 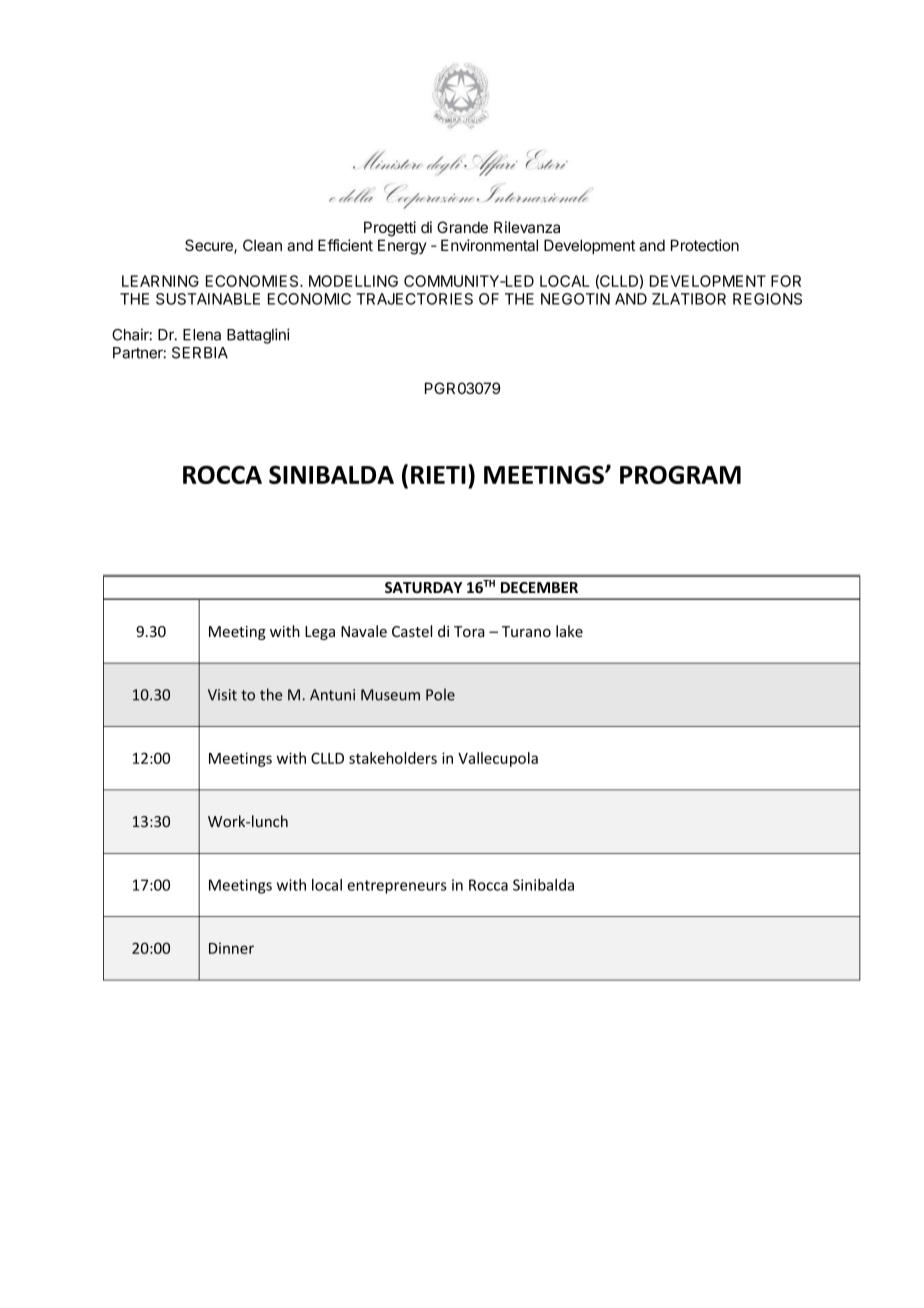 I want to click on Lega, so click(x=320, y=633).
